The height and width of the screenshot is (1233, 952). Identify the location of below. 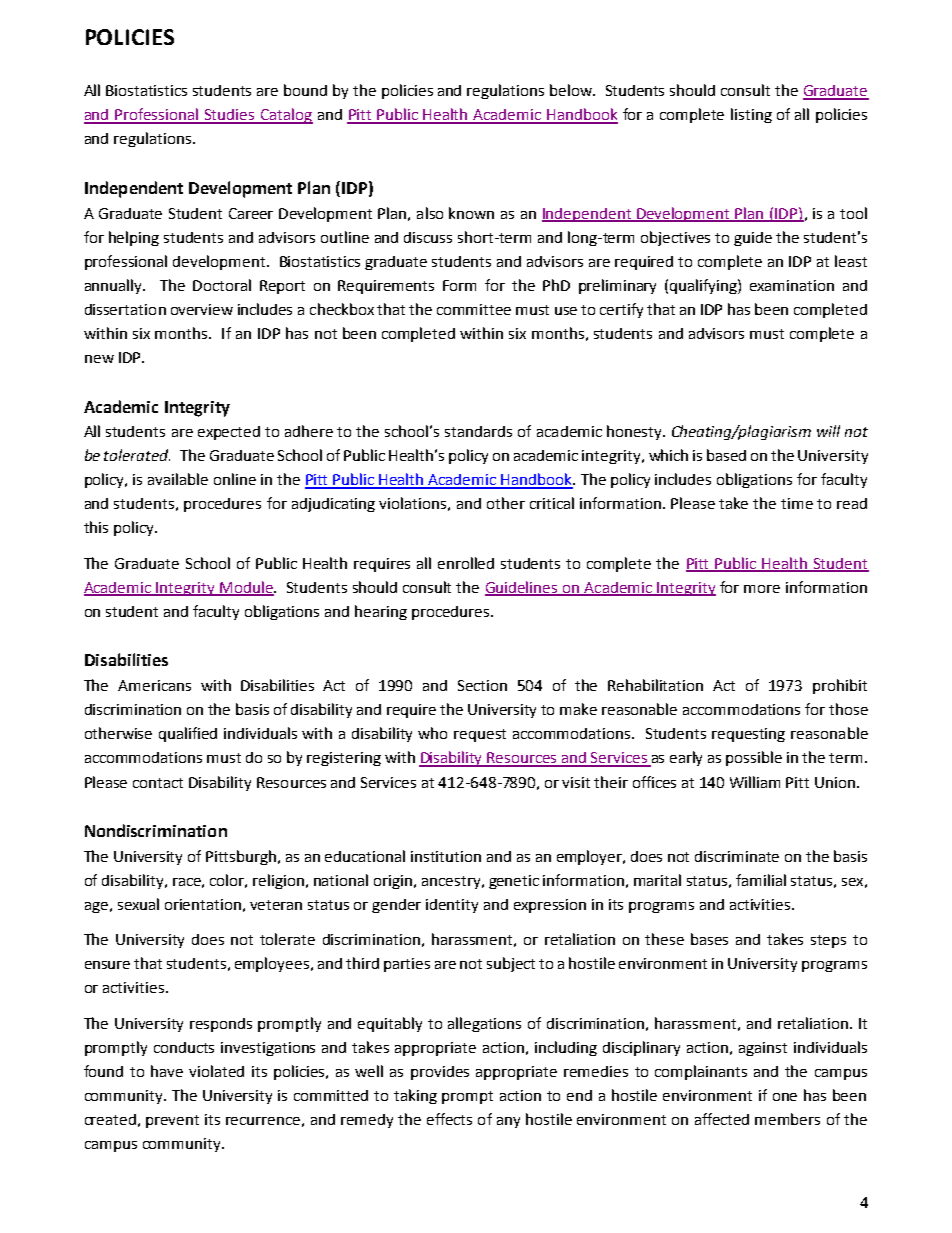
(572, 90).
